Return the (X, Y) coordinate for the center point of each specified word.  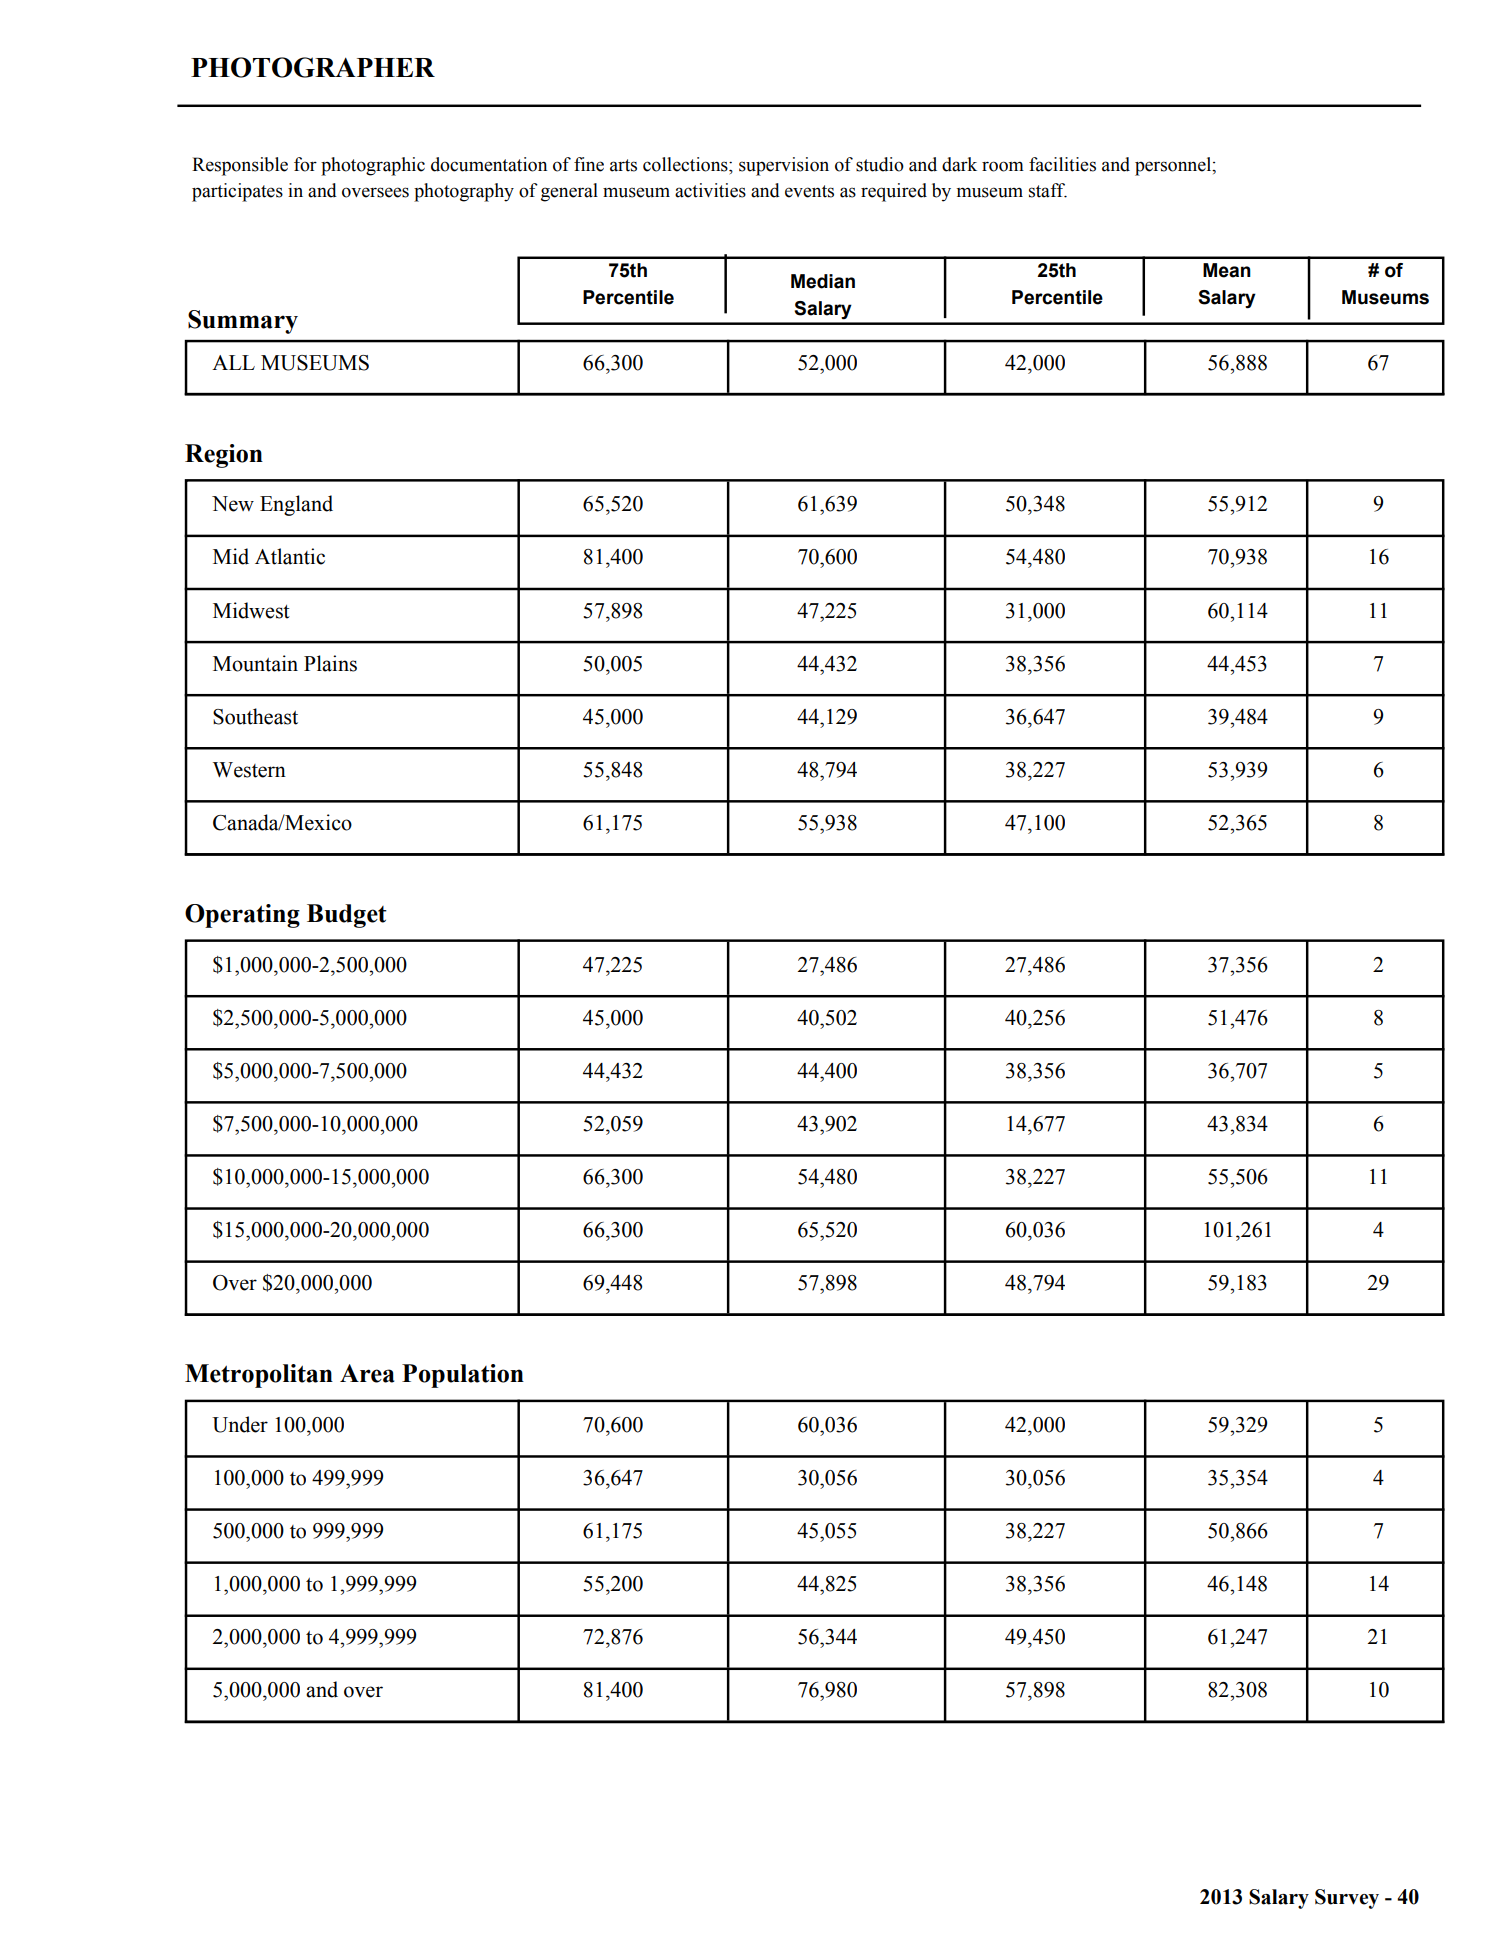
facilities (1062, 164)
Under (240, 1424)
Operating (242, 916)
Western (249, 770)
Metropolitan (259, 1376)
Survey (1347, 1899)
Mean (1227, 270)
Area (367, 1373)
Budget (347, 916)
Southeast (255, 716)
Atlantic (290, 556)
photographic (373, 166)
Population (463, 1376)
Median (823, 281)
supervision (784, 166)
